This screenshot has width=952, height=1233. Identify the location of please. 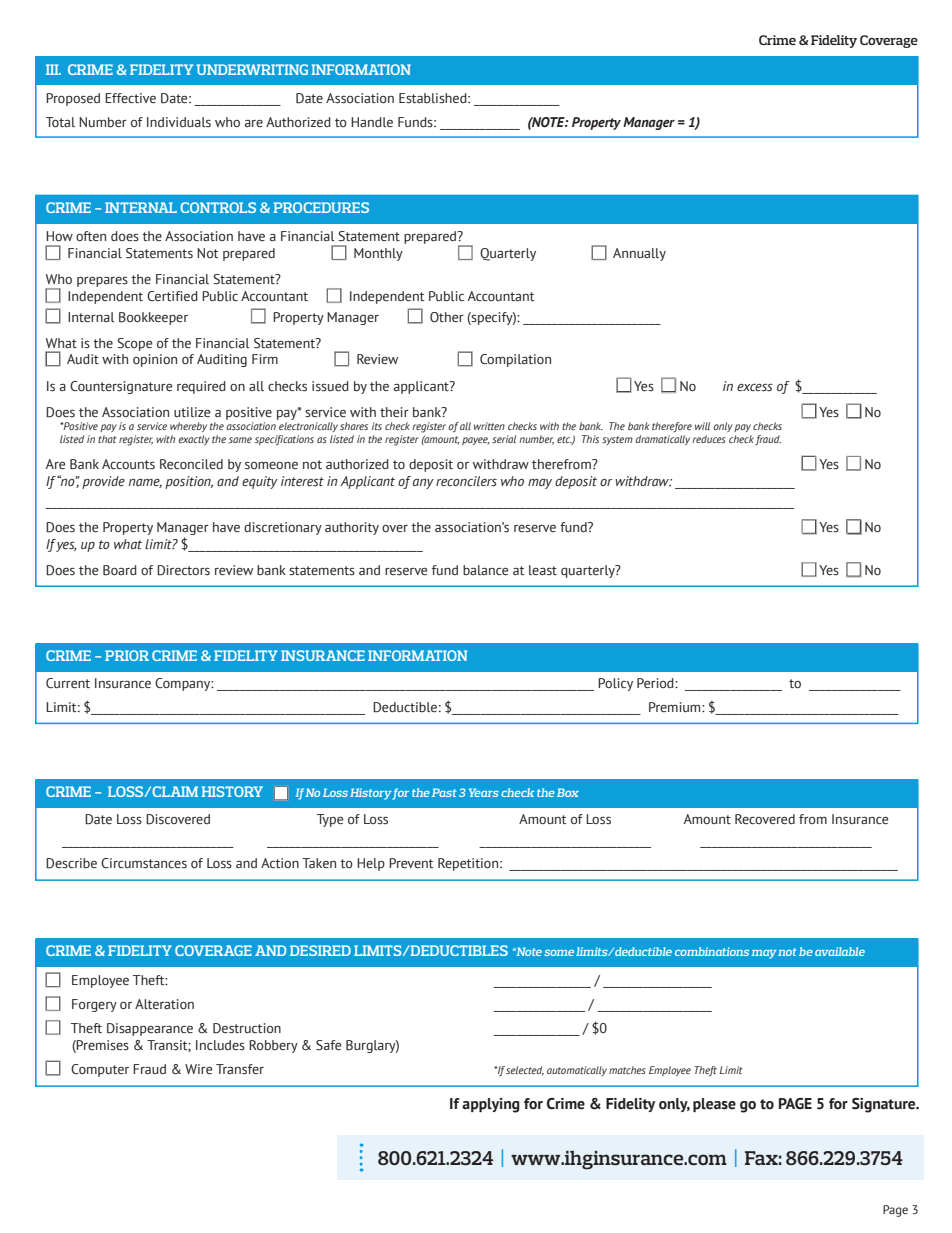
(714, 1105).
